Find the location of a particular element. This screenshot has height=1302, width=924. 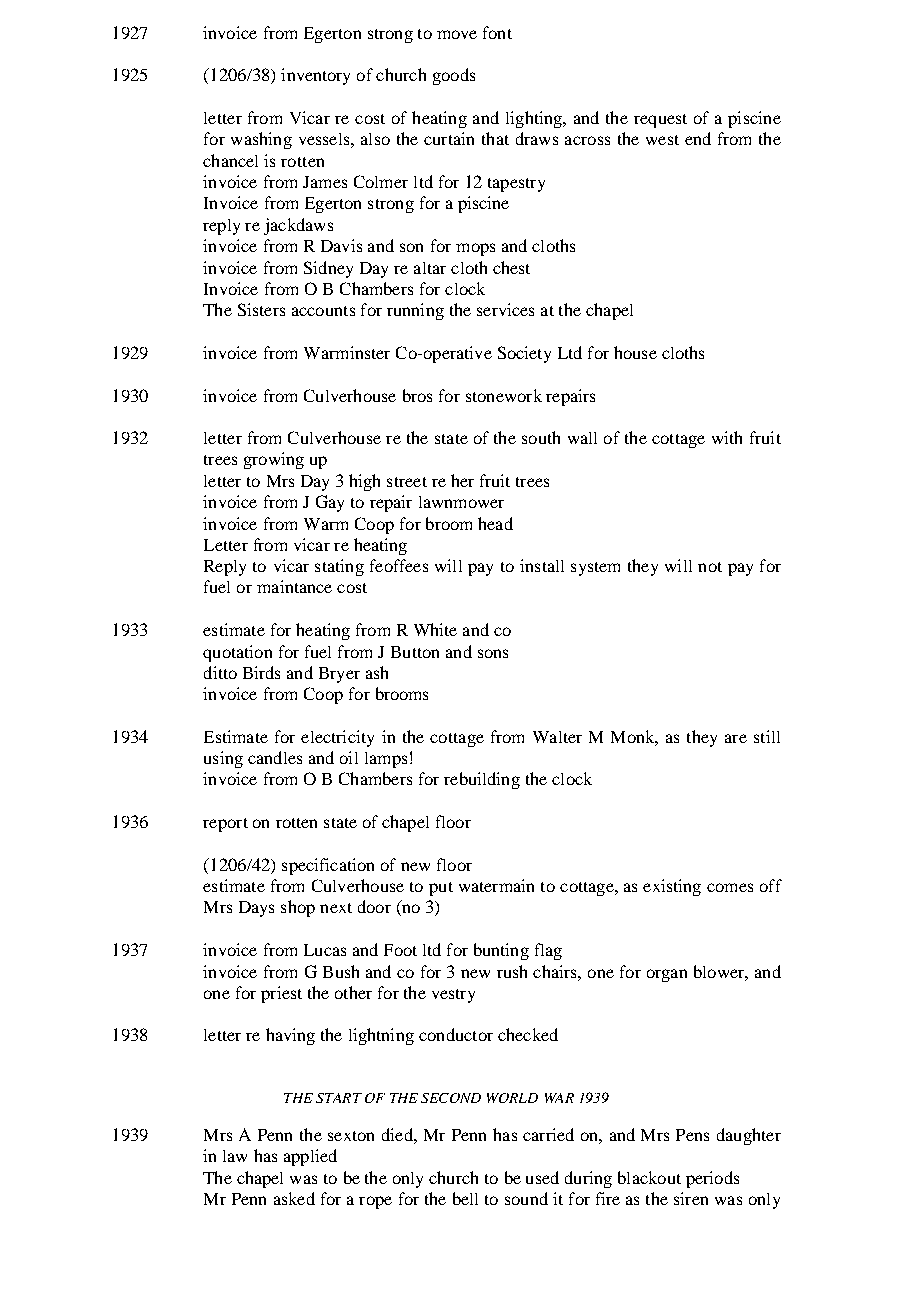

Sisters is located at coordinates (261, 309).
